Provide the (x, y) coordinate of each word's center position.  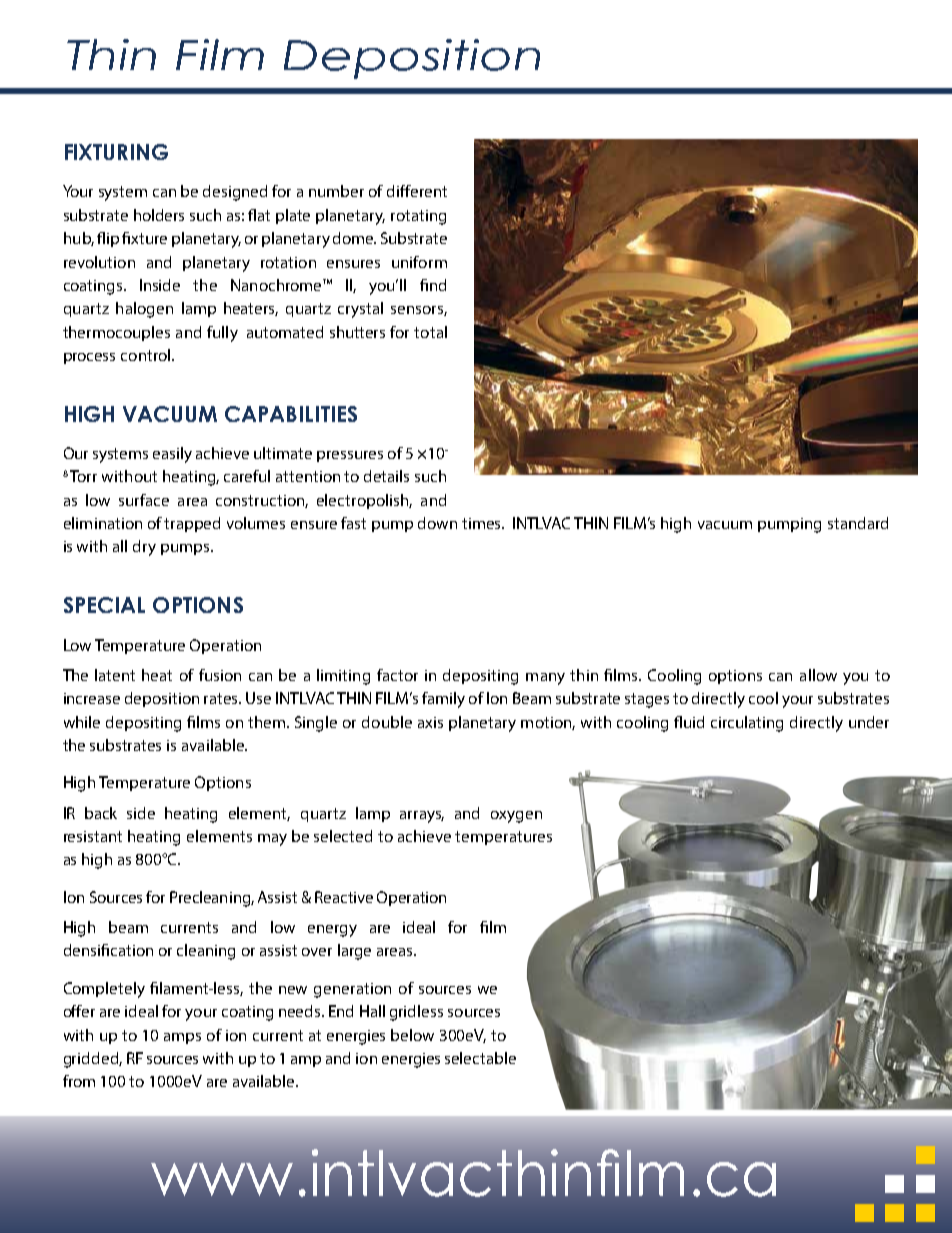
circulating (747, 724)
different (417, 191)
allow (818, 675)
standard (858, 523)
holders (159, 215)
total (430, 332)
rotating (418, 217)
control (147, 355)
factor (397, 675)
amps (182, 1038)
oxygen (516, 817)
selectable (480, 1058)
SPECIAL (104, 605)
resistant (93, 836)
